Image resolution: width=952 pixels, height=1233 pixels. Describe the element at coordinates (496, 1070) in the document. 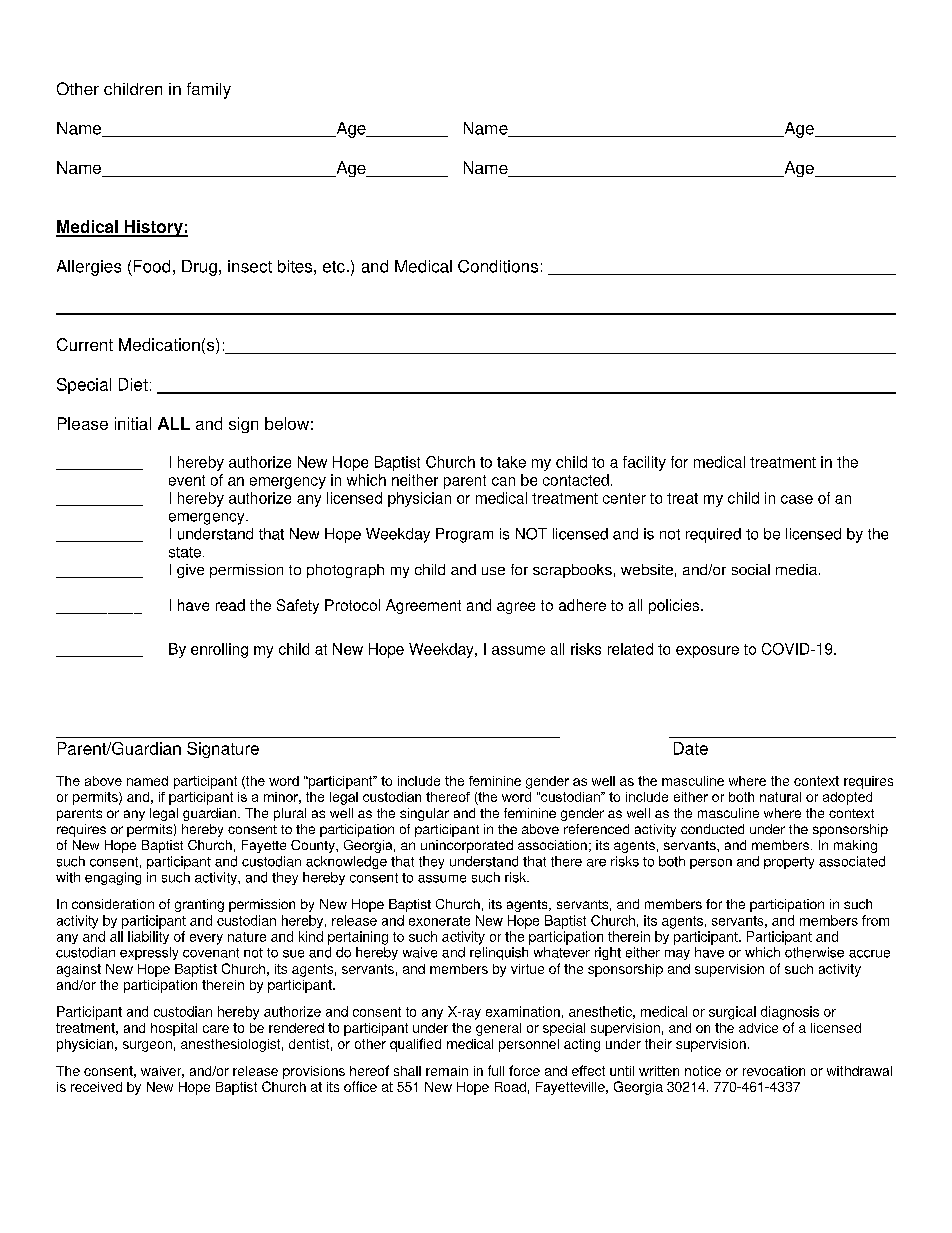

I see `full` at that location.
